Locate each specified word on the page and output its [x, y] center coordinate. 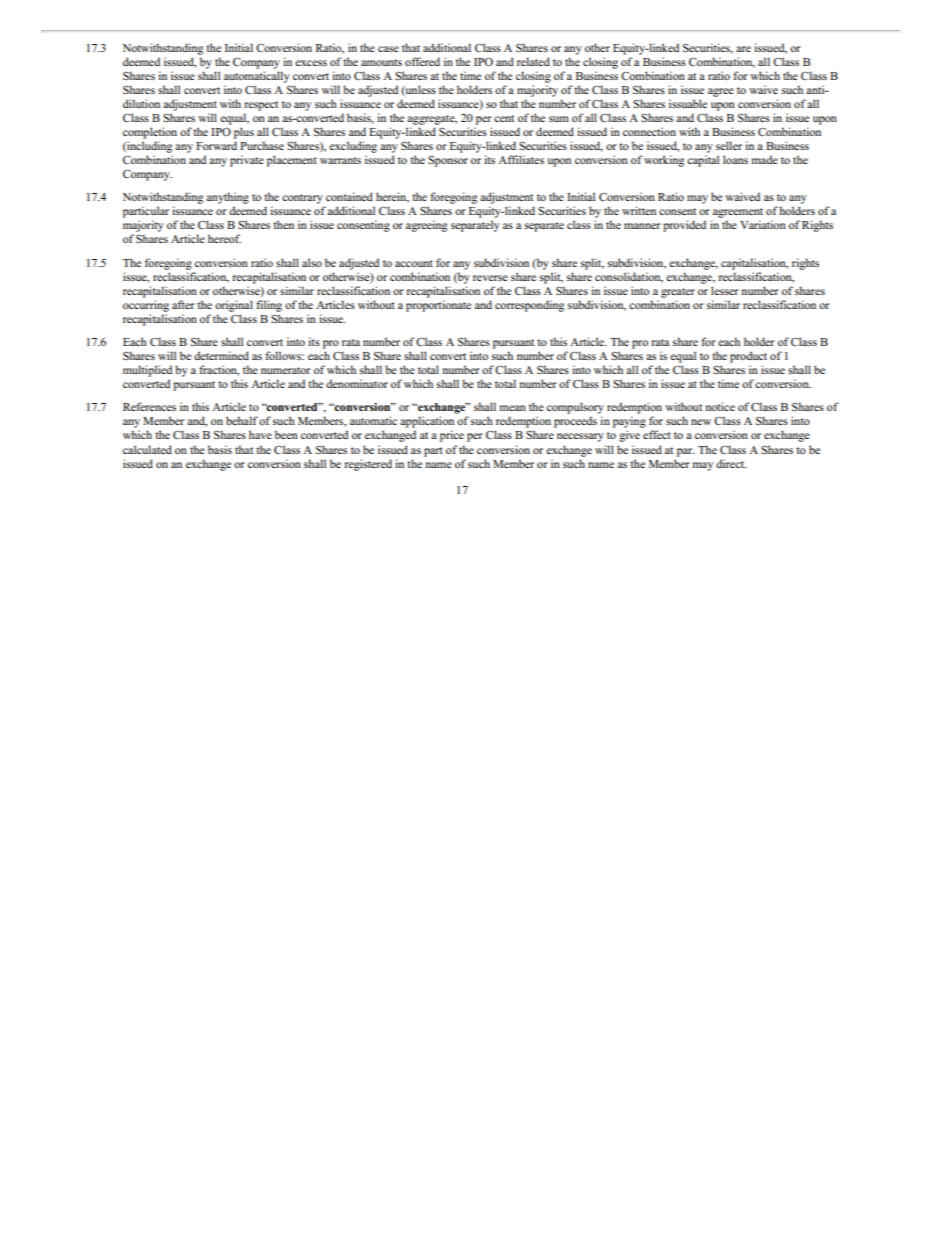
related [533, 61]
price [452, 436]
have [260, 434]
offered [422, 61]
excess [311, 63]
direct [731, 463]
